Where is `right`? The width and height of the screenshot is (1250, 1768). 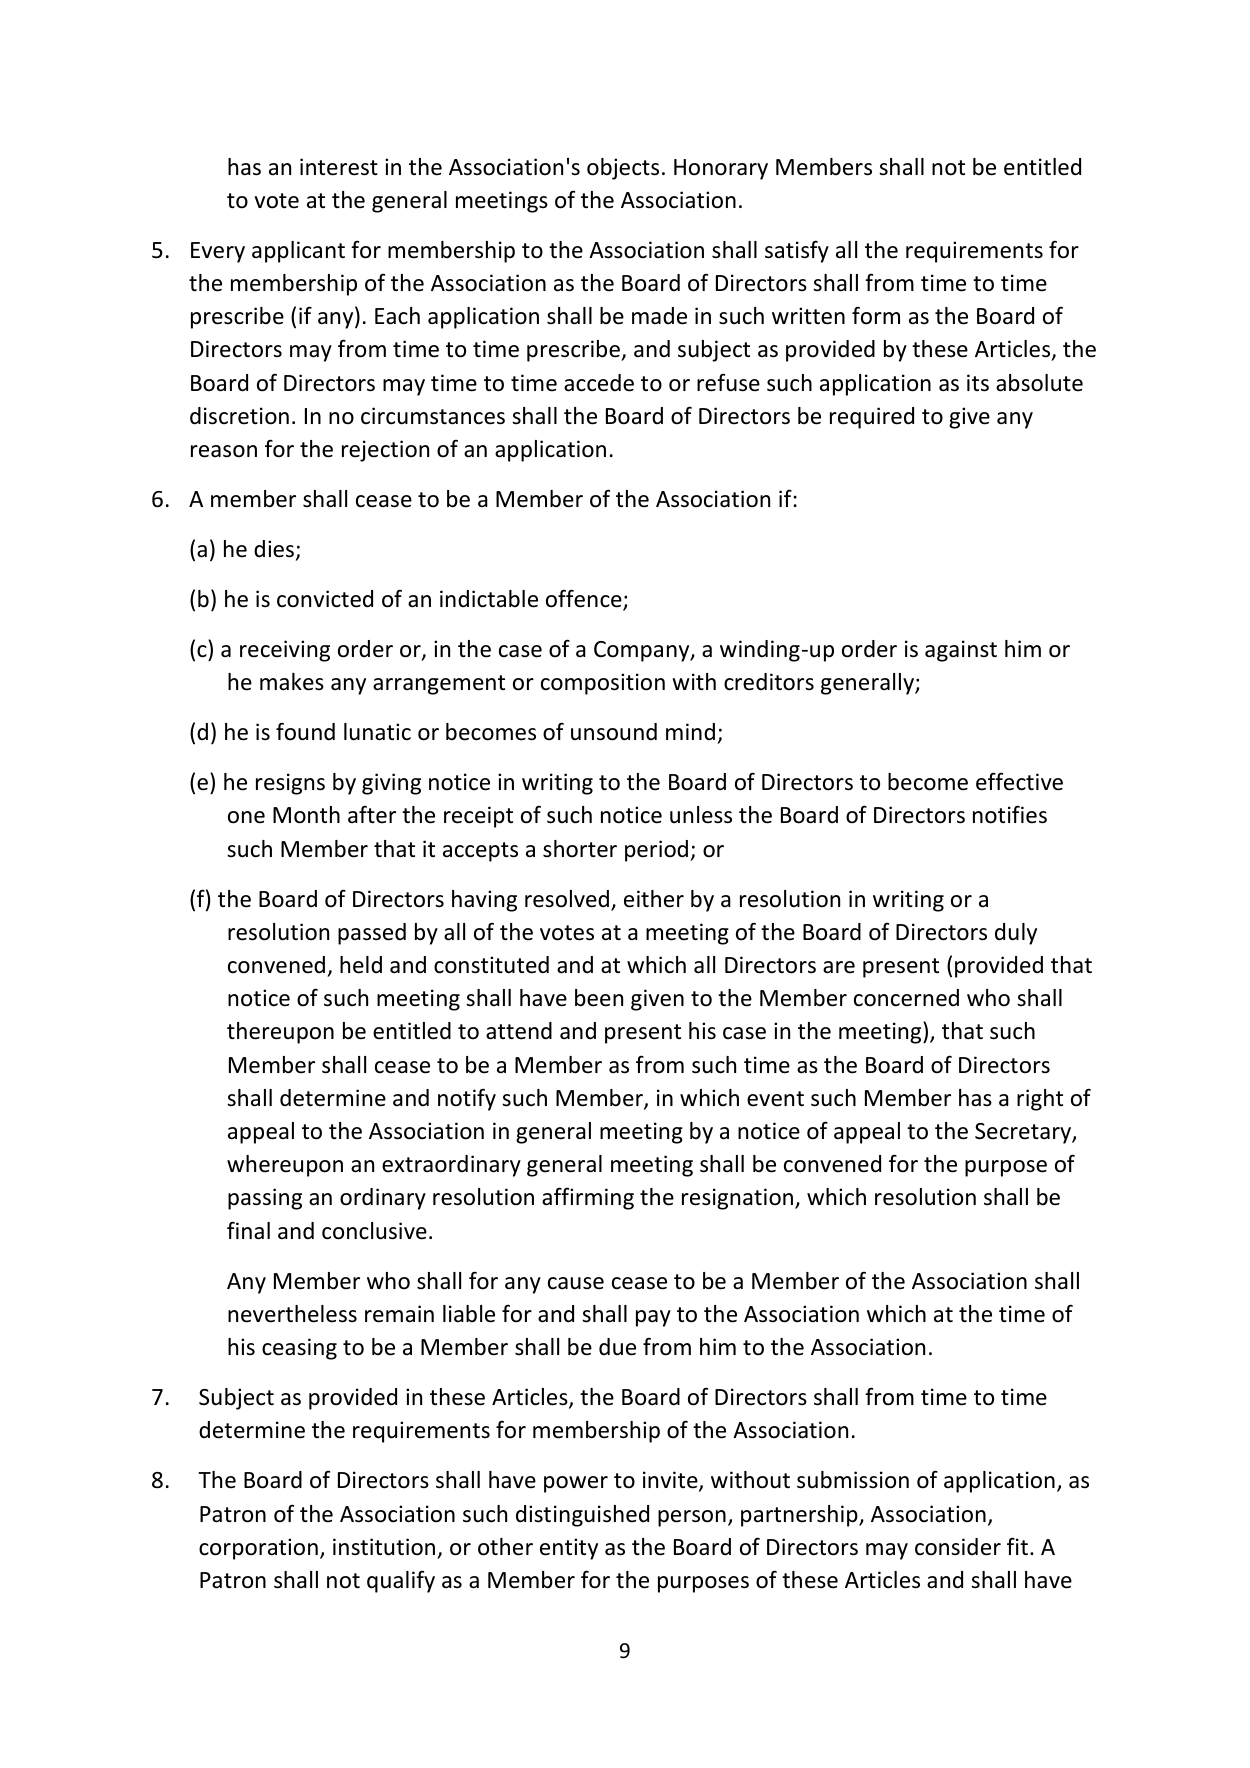
right is located at coordinates (1040, 1100).
